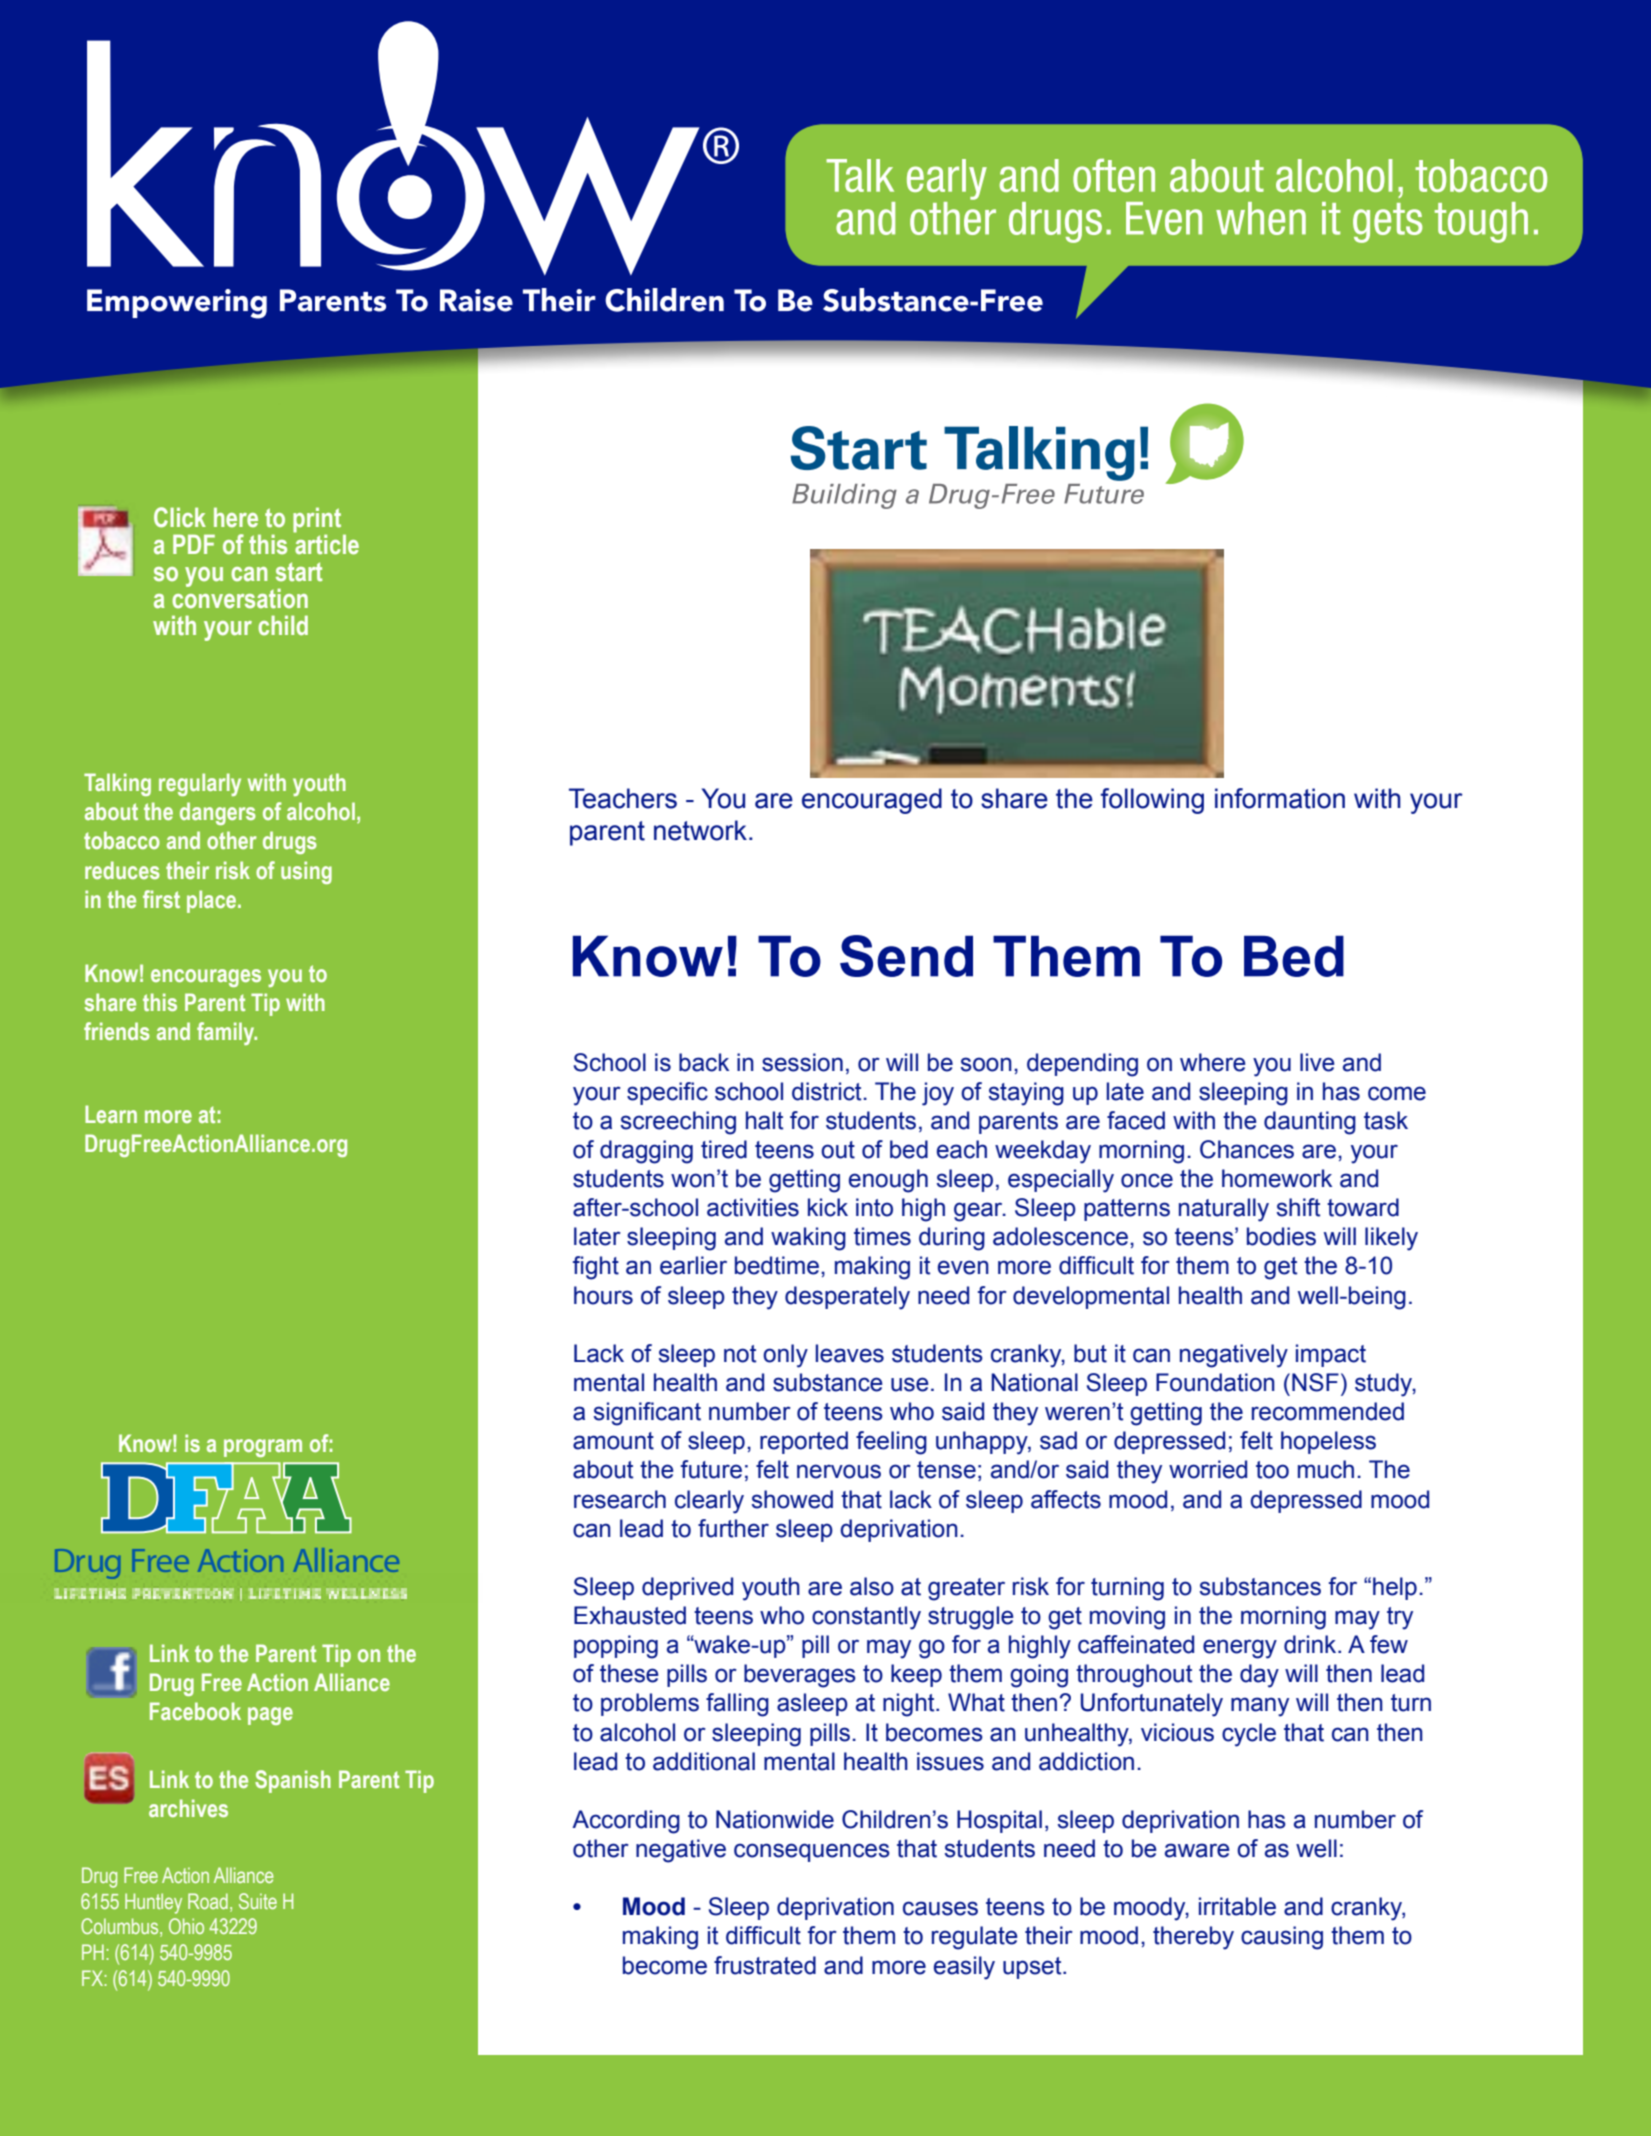 This image has height=2136, width=1651. What do you see at coordinates (1317, 1062) in the image?
I see `live` at bounding box center [1317, 1062].
